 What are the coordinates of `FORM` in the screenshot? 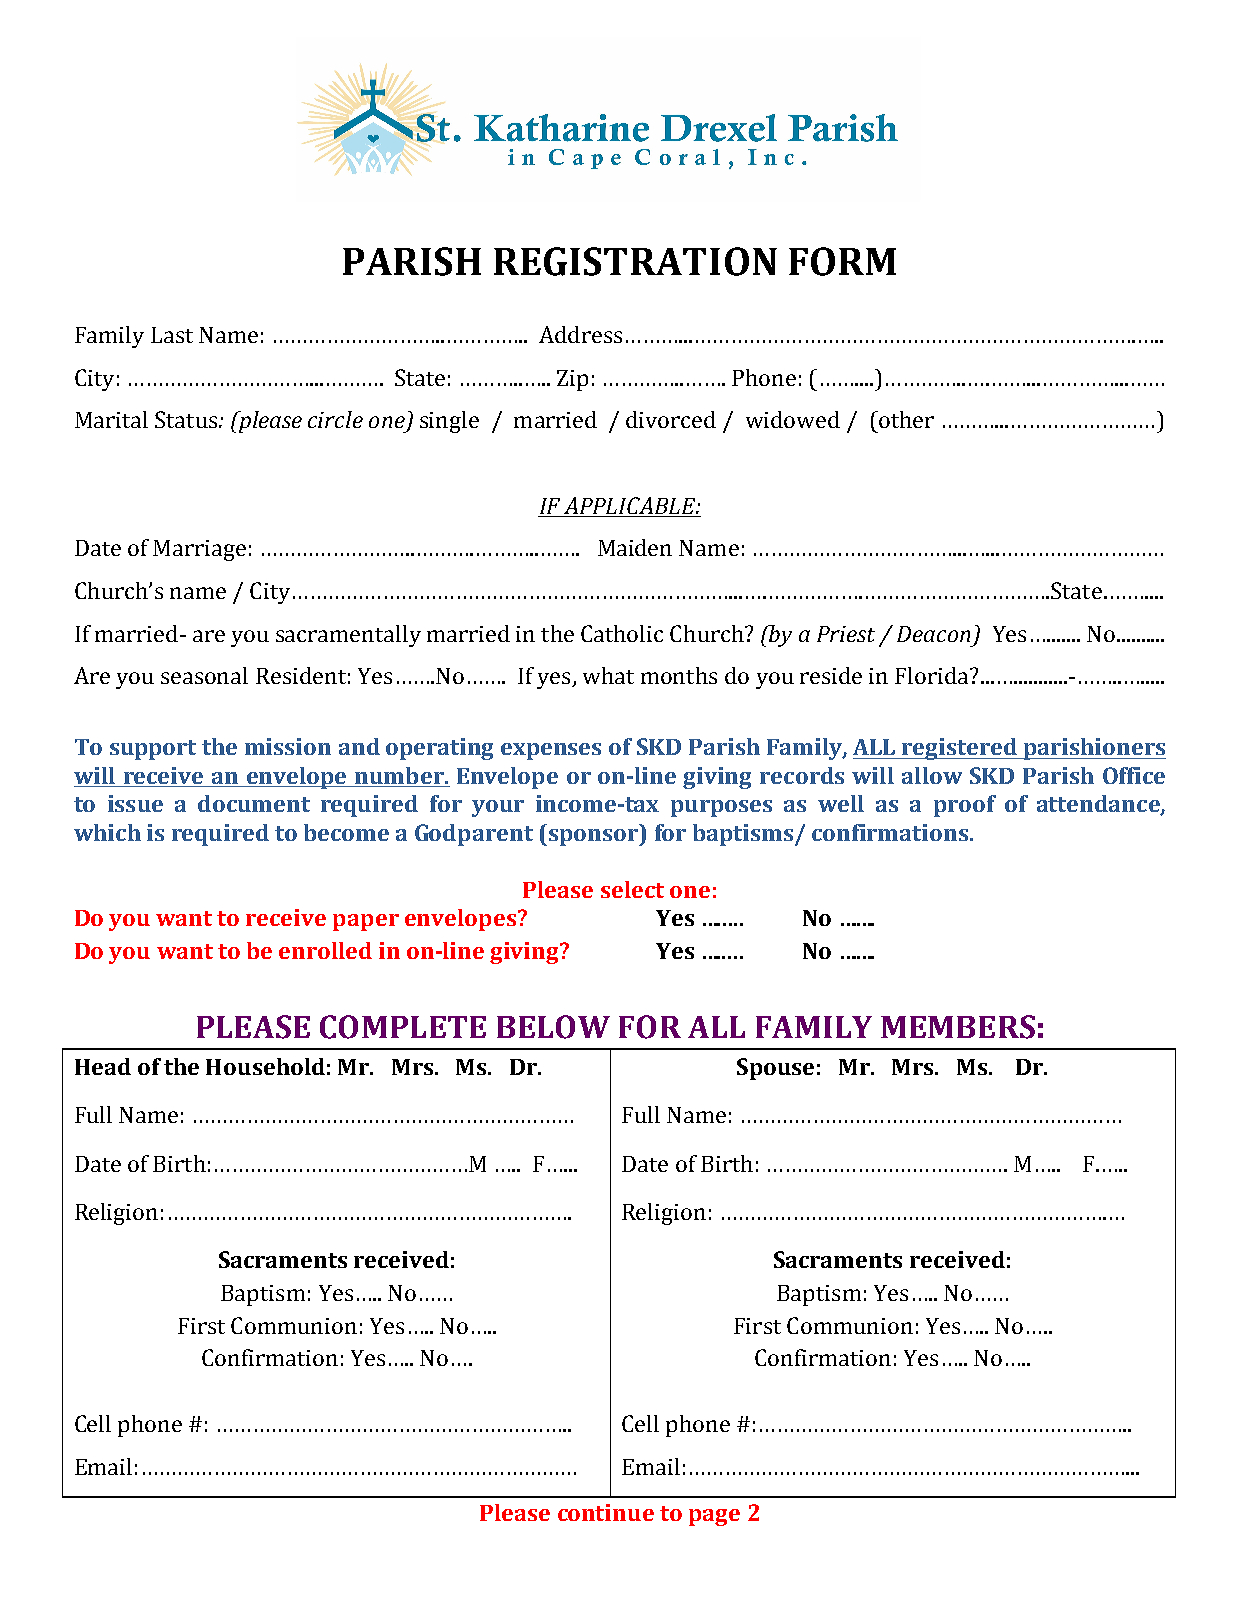 It's located at (842, 261).
